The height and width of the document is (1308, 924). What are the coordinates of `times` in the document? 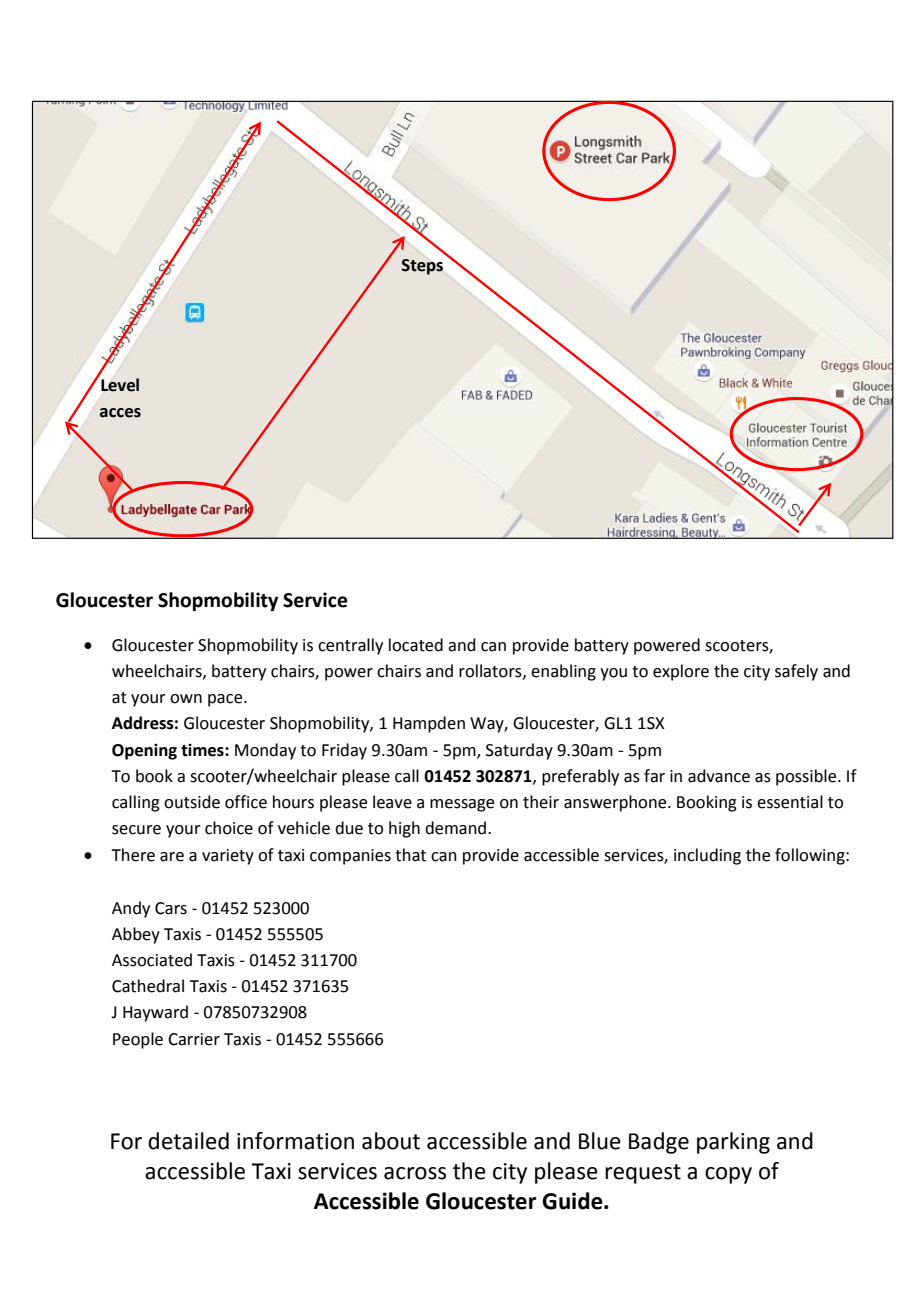 It's located at (203, 750).
